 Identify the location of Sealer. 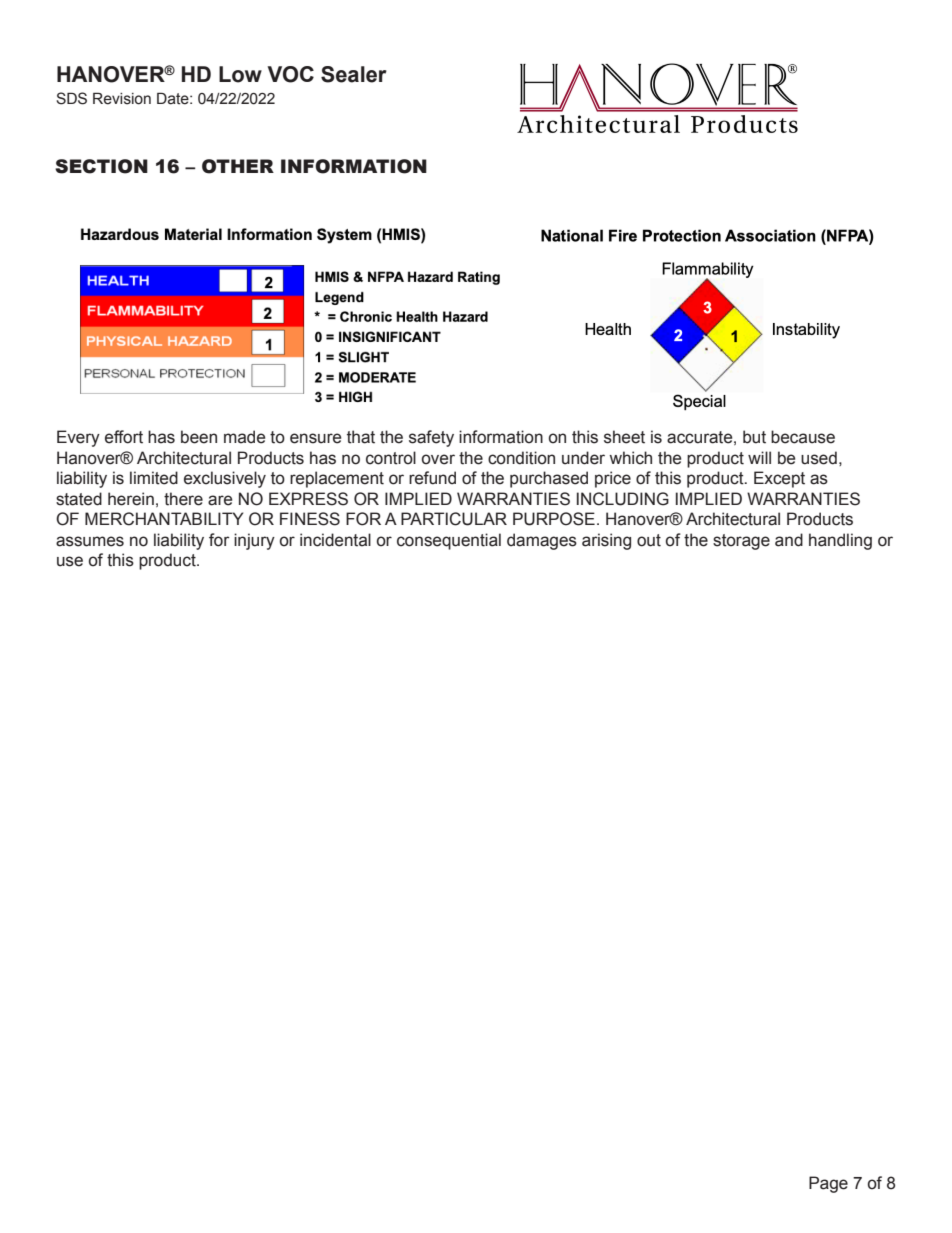
(354, 74).
